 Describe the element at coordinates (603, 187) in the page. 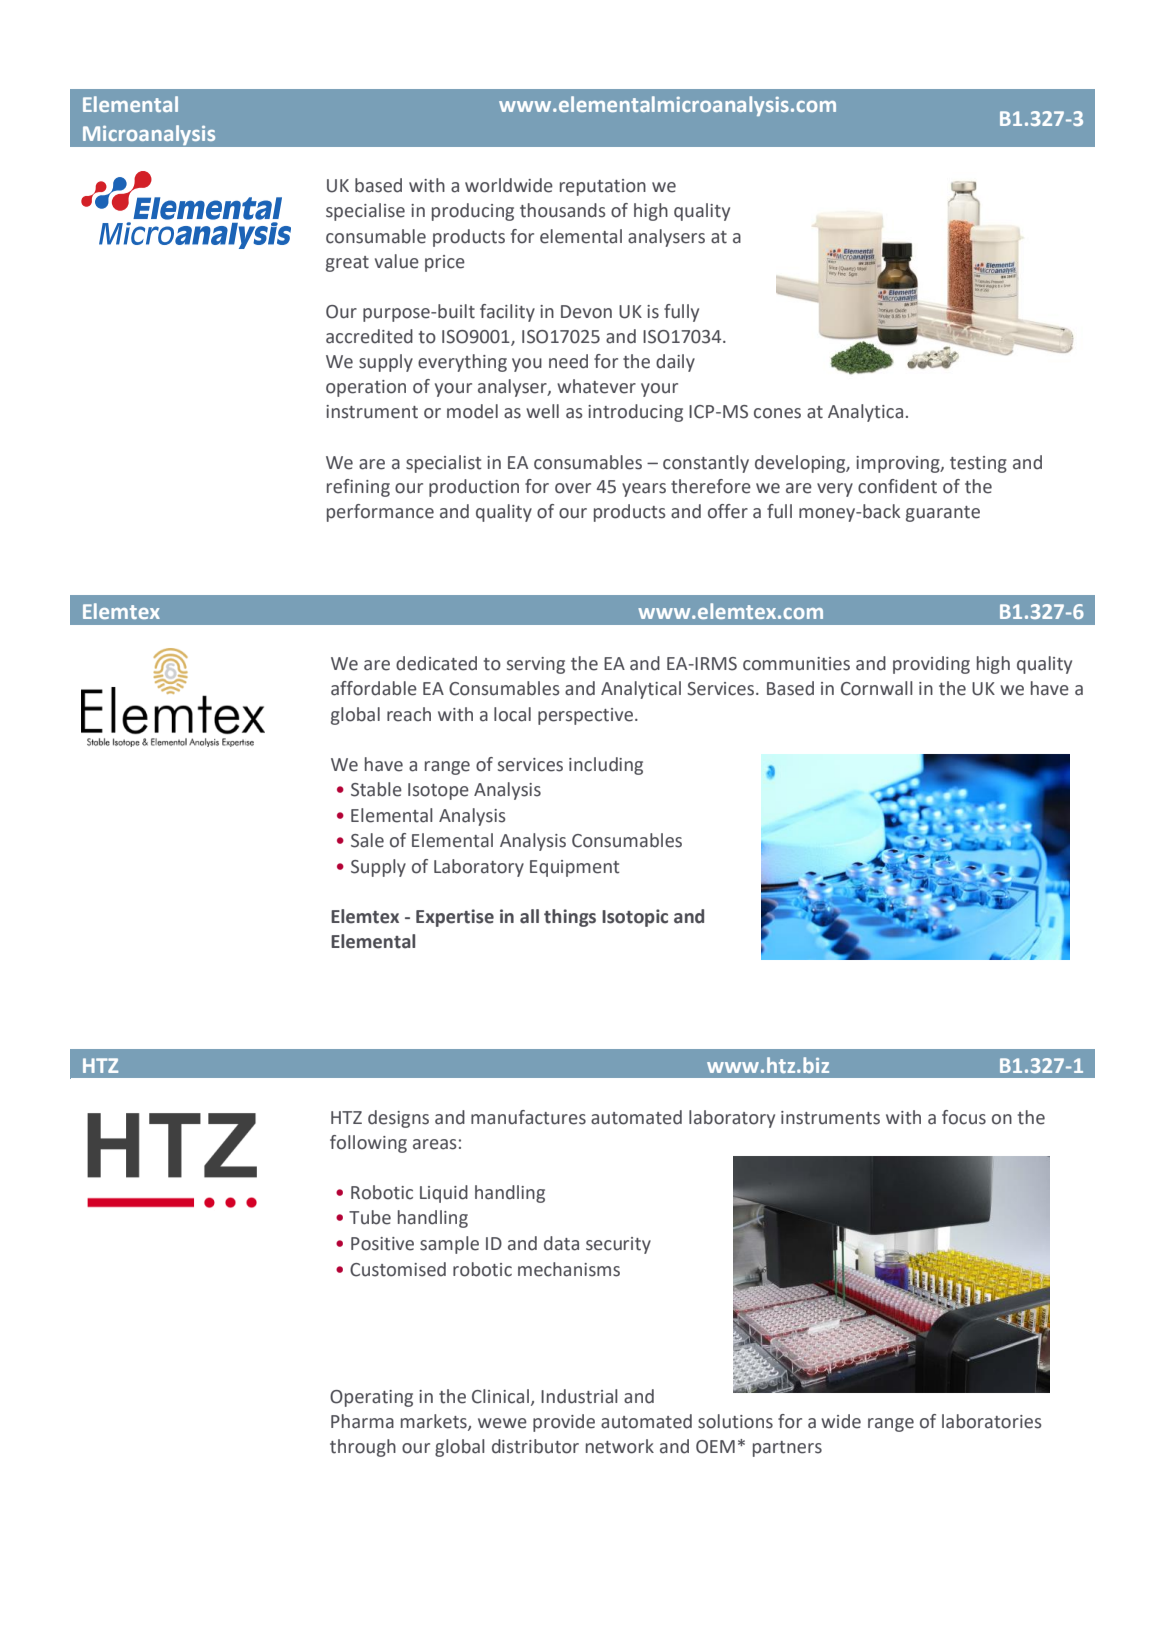

I see `reputation` at that location.
